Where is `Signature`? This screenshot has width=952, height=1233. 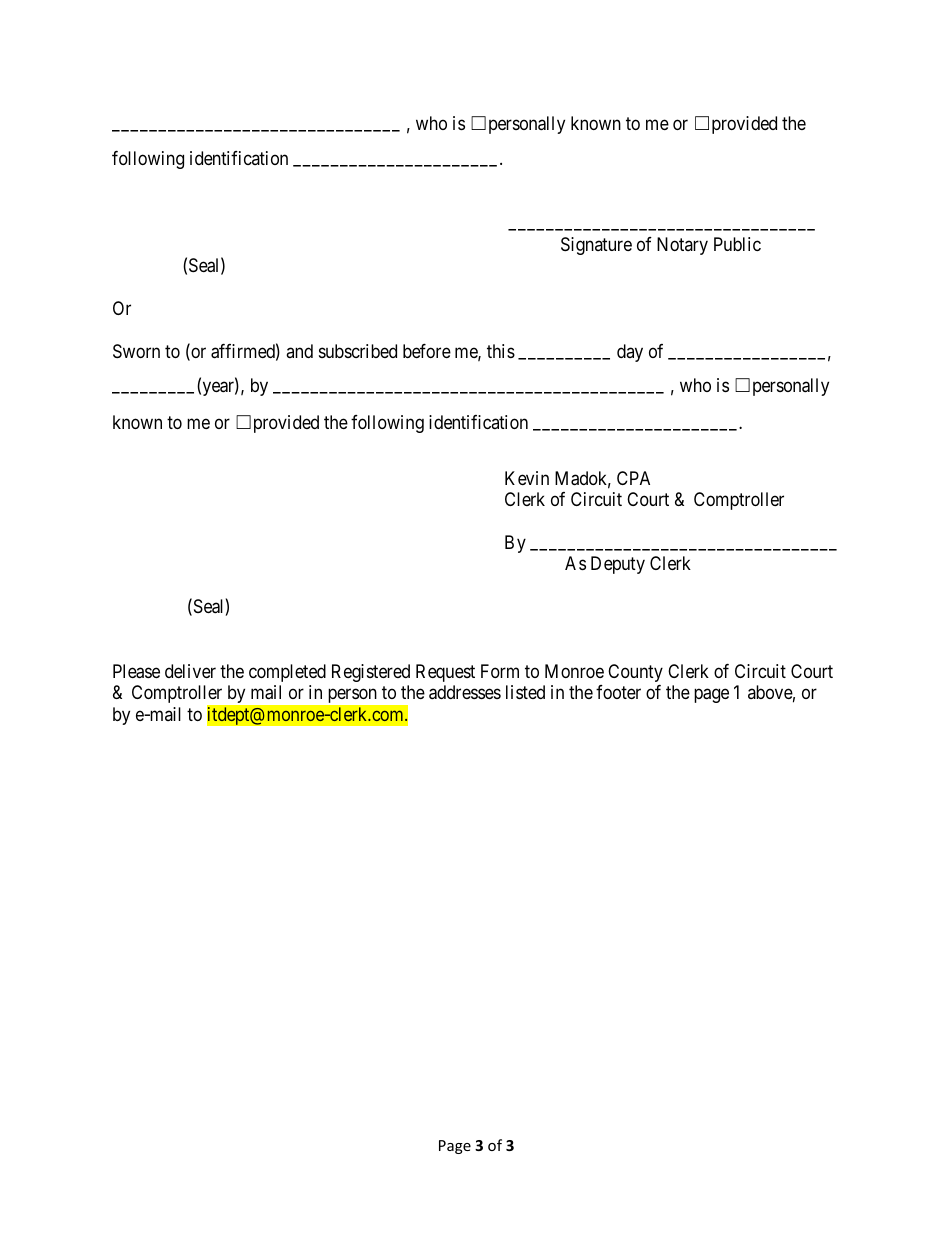
Signature is located at coordinates (596, 246).
